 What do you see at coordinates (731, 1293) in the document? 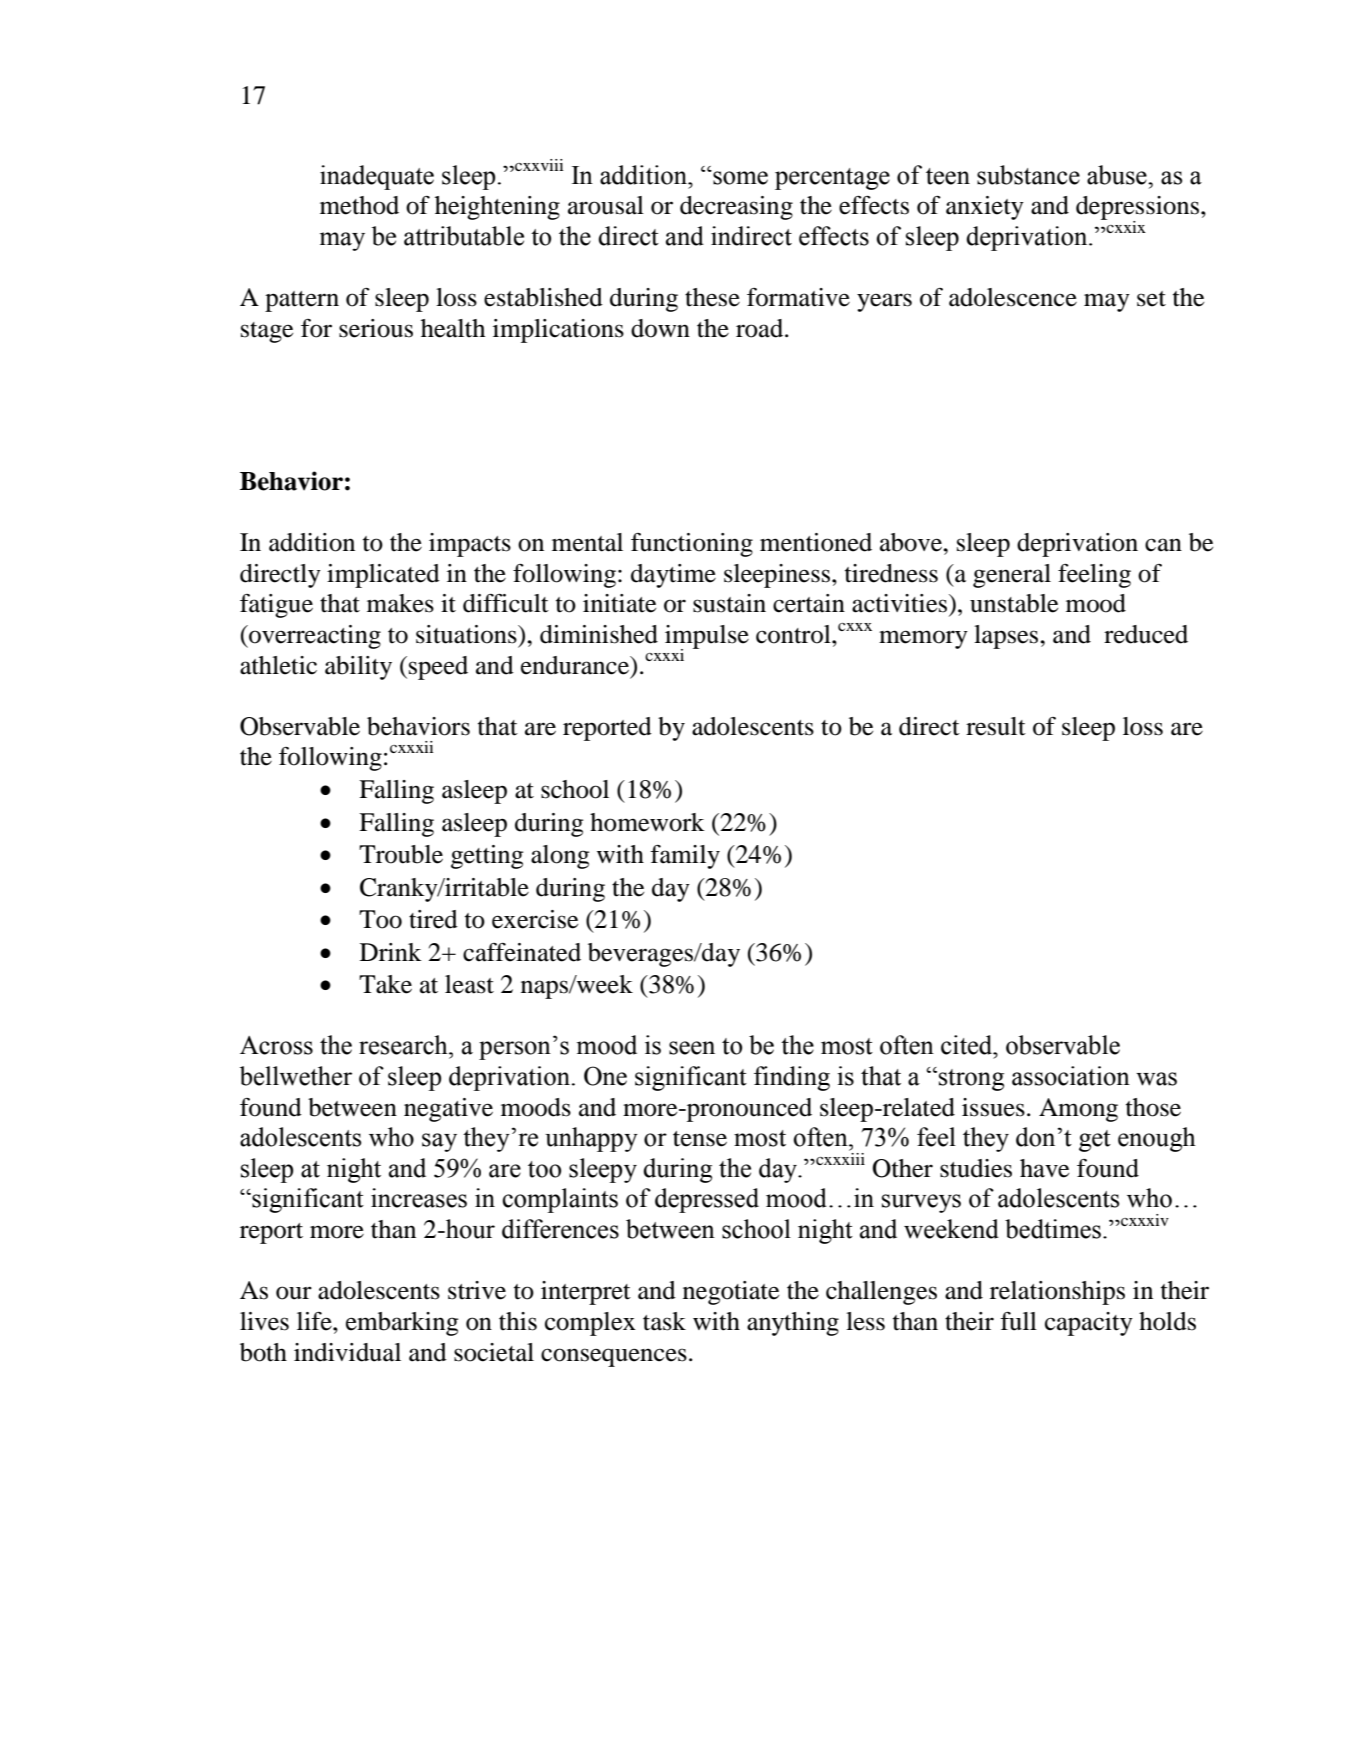
I see `negotiate` at bounding box center [731, 1293].
